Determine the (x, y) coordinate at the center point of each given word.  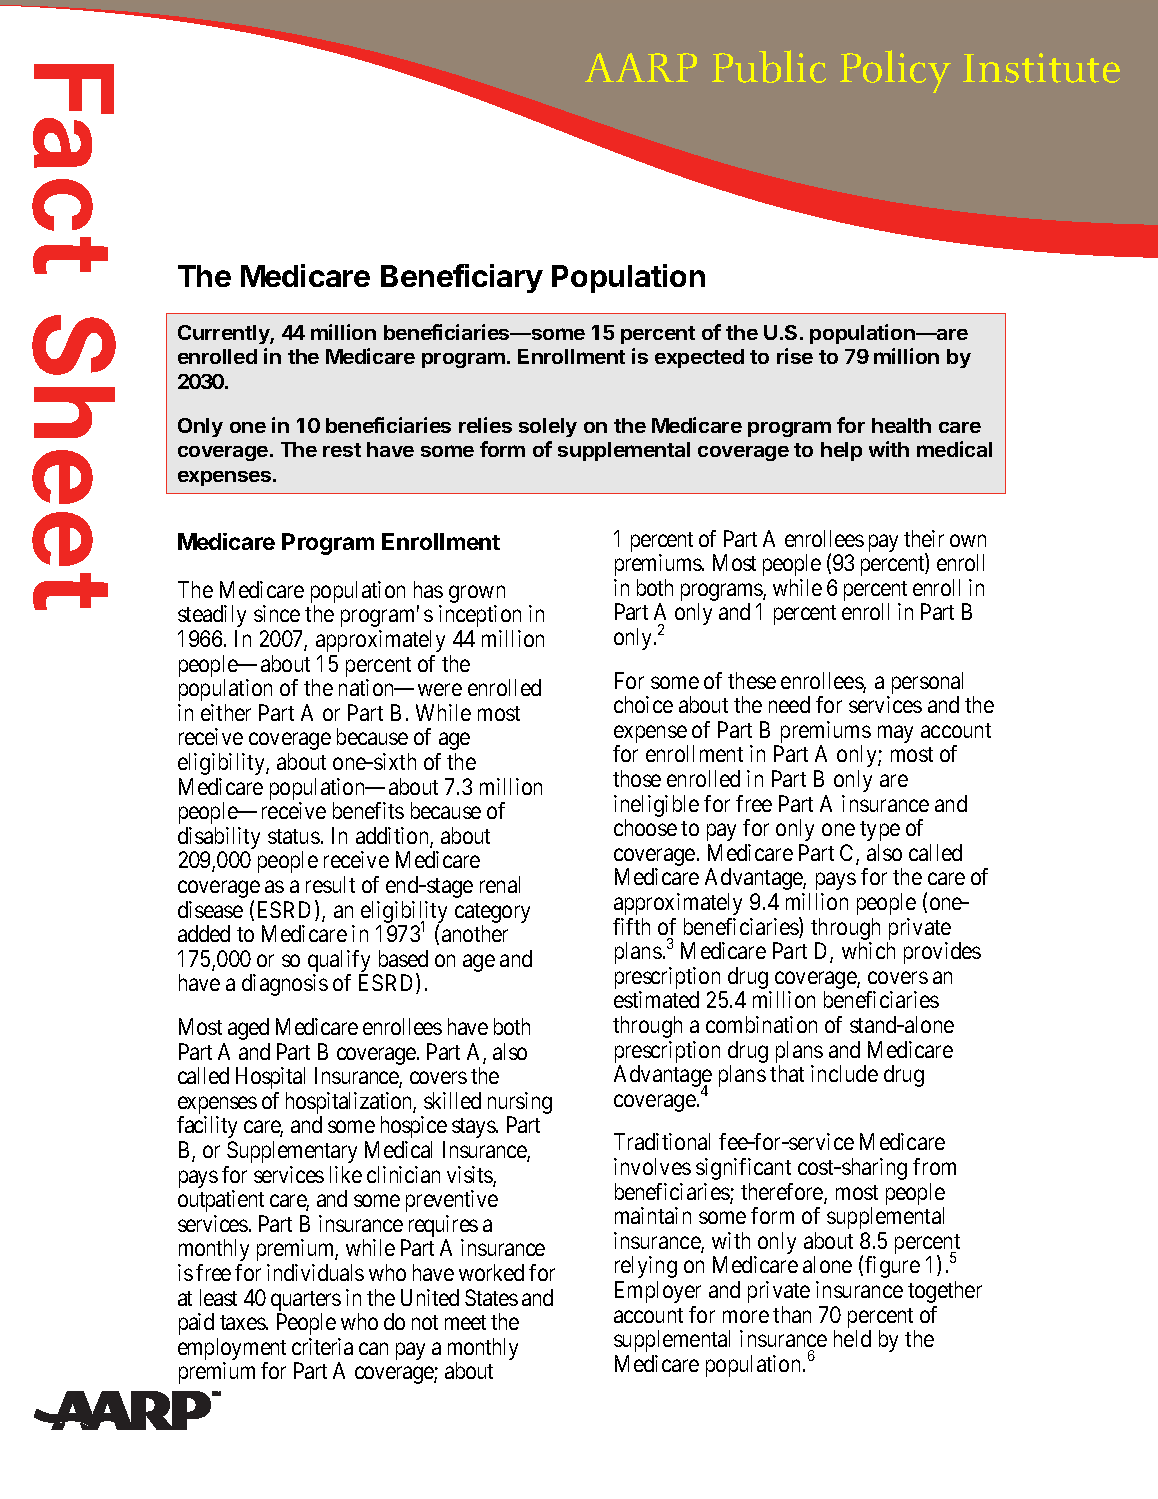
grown (477, 595)
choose (645, 827)
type (880, 831)
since (277, 613)
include (844, 1073)
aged (248, 1029)
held (852, 1338)
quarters (306, 1301)
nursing (520, 1104)
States (491, 1297)
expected (699, 358)
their (924, 538)
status (294, 836)
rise (795, 356)
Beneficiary (462, 278)
